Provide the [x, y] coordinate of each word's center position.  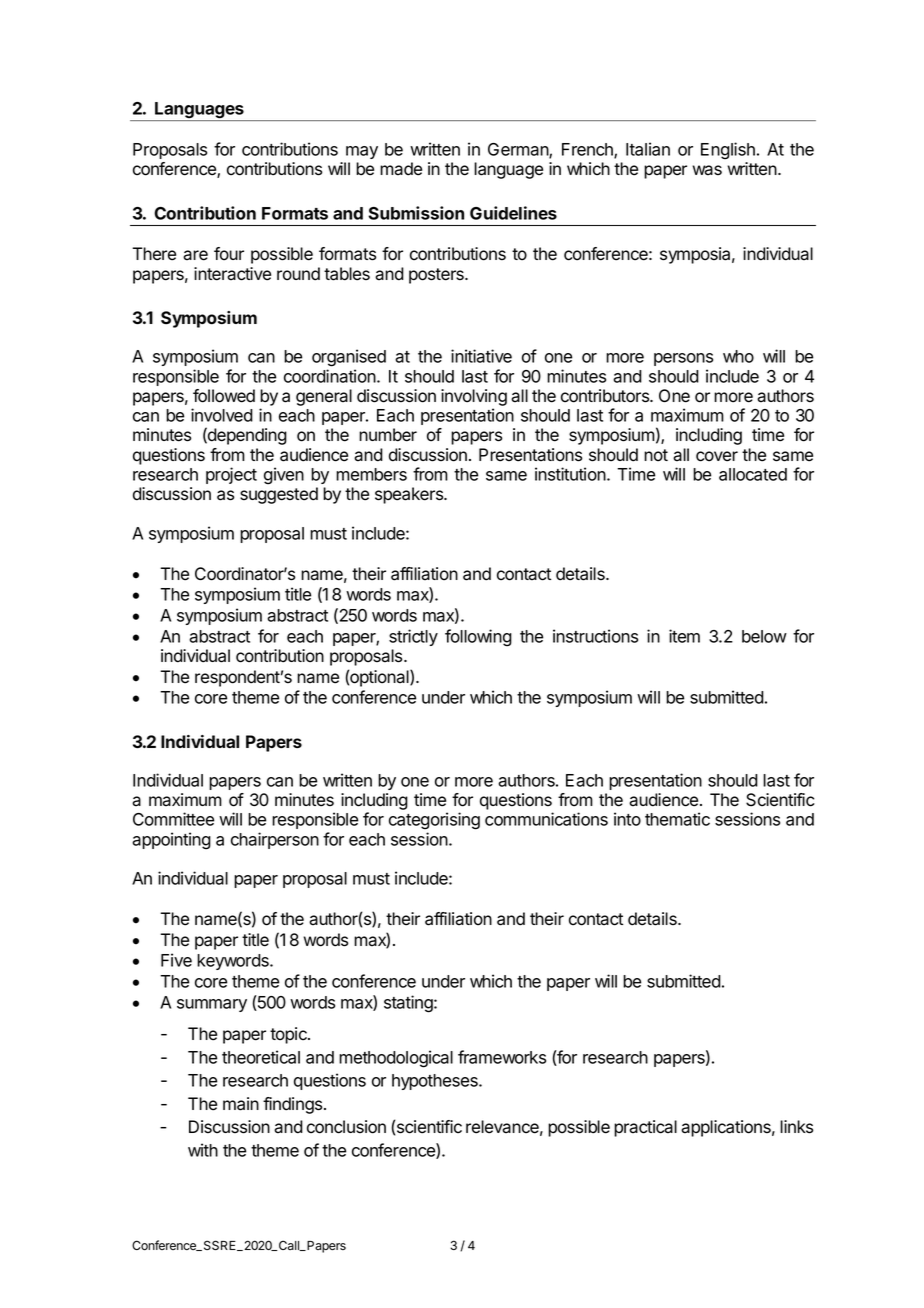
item [684, 636]
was [707, 170]
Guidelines [513, 213]
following [478, 638]
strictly [413, 637]
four [229, 254]
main [241, 1104]
